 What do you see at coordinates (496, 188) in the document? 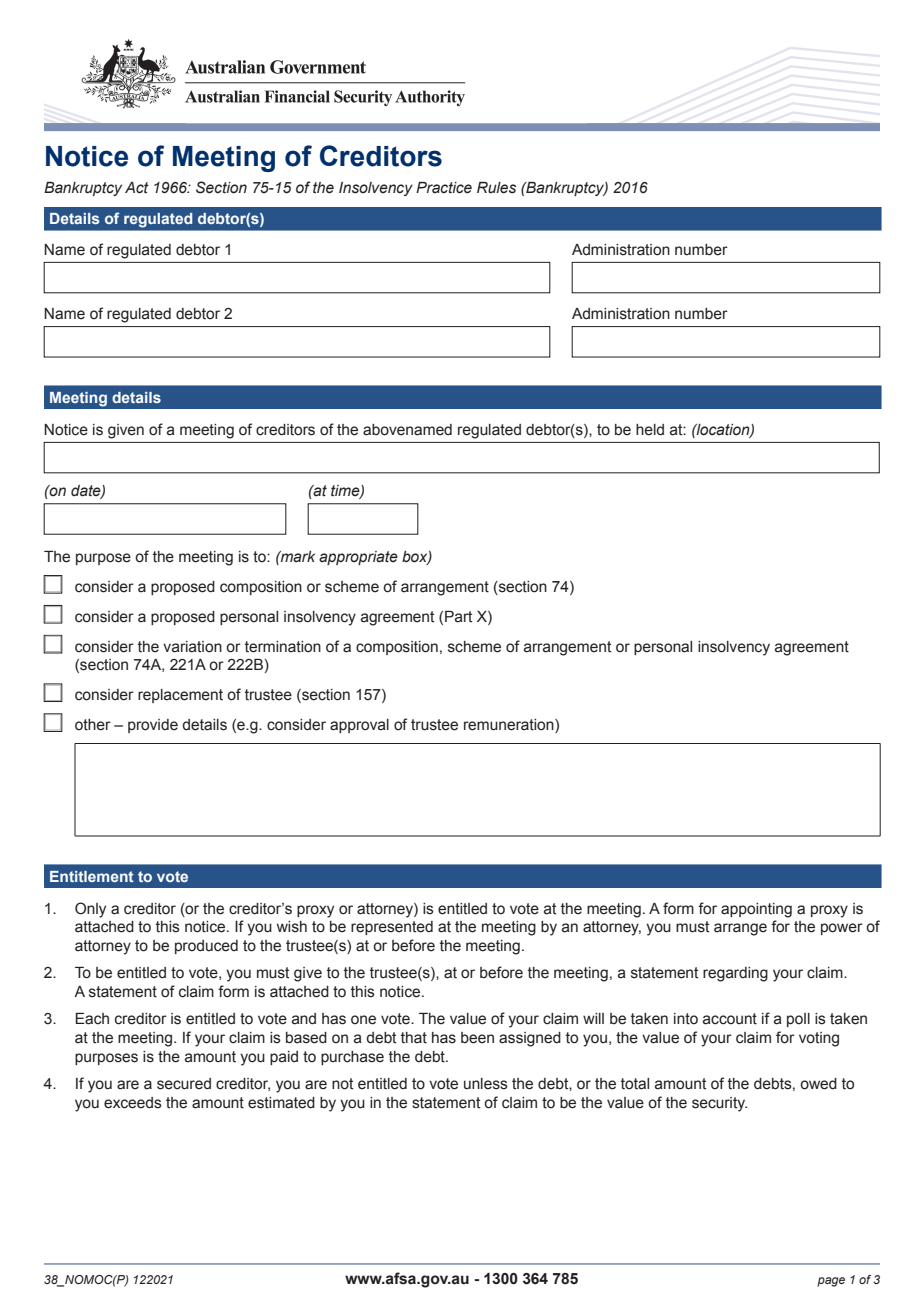
I see `Rules` at bounding box center [496, 188].
